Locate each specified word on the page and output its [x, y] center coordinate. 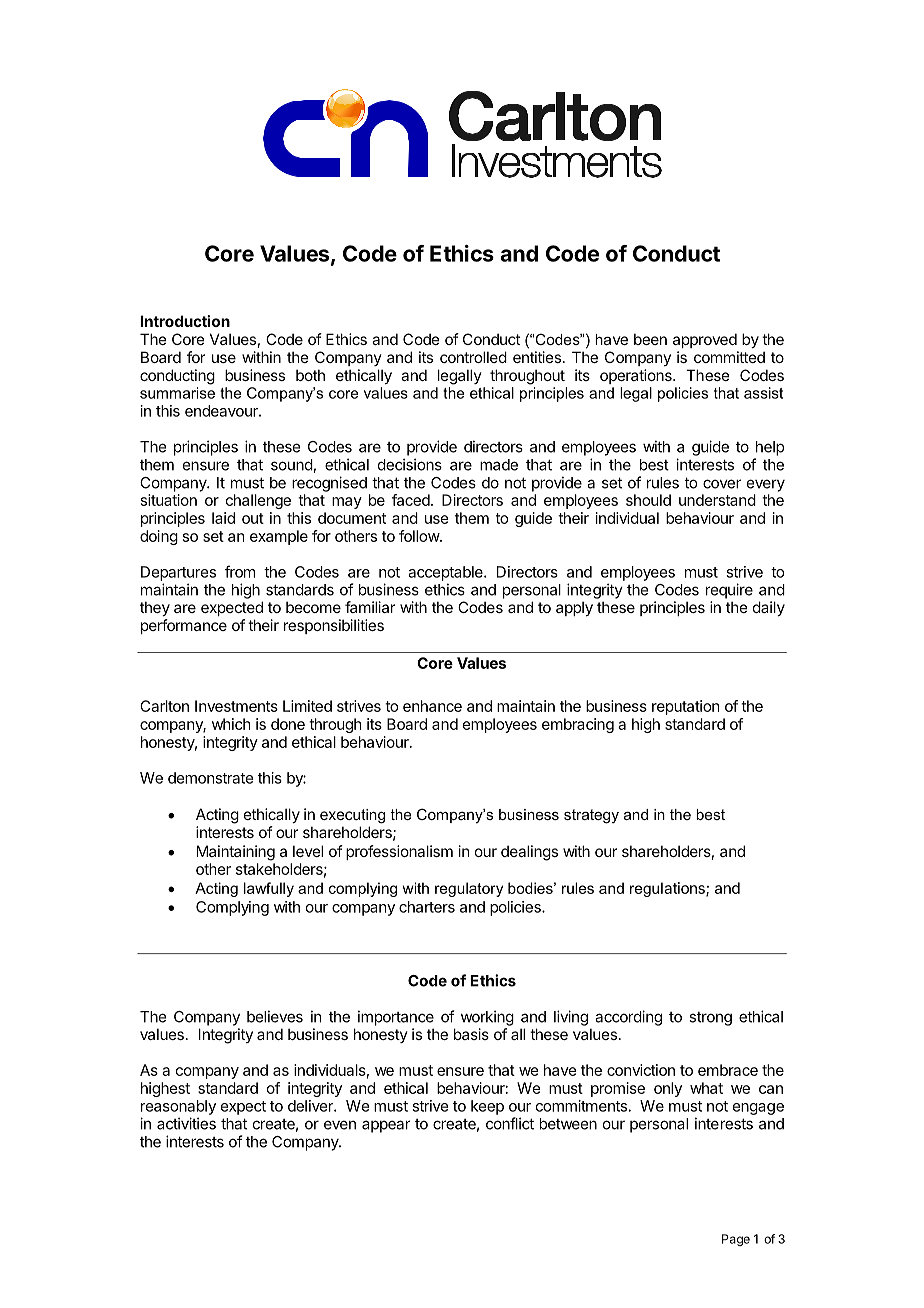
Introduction [185, 321]
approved [705, 340]
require [729, 591]
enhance [432, 706]
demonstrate [210, 778]
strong [710, 1019]
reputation [685, 707]
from [240, 571]
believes [275, 1016]
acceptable [446, 573]
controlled [473, 357]
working [487, 1018]
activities [186, 1123]
